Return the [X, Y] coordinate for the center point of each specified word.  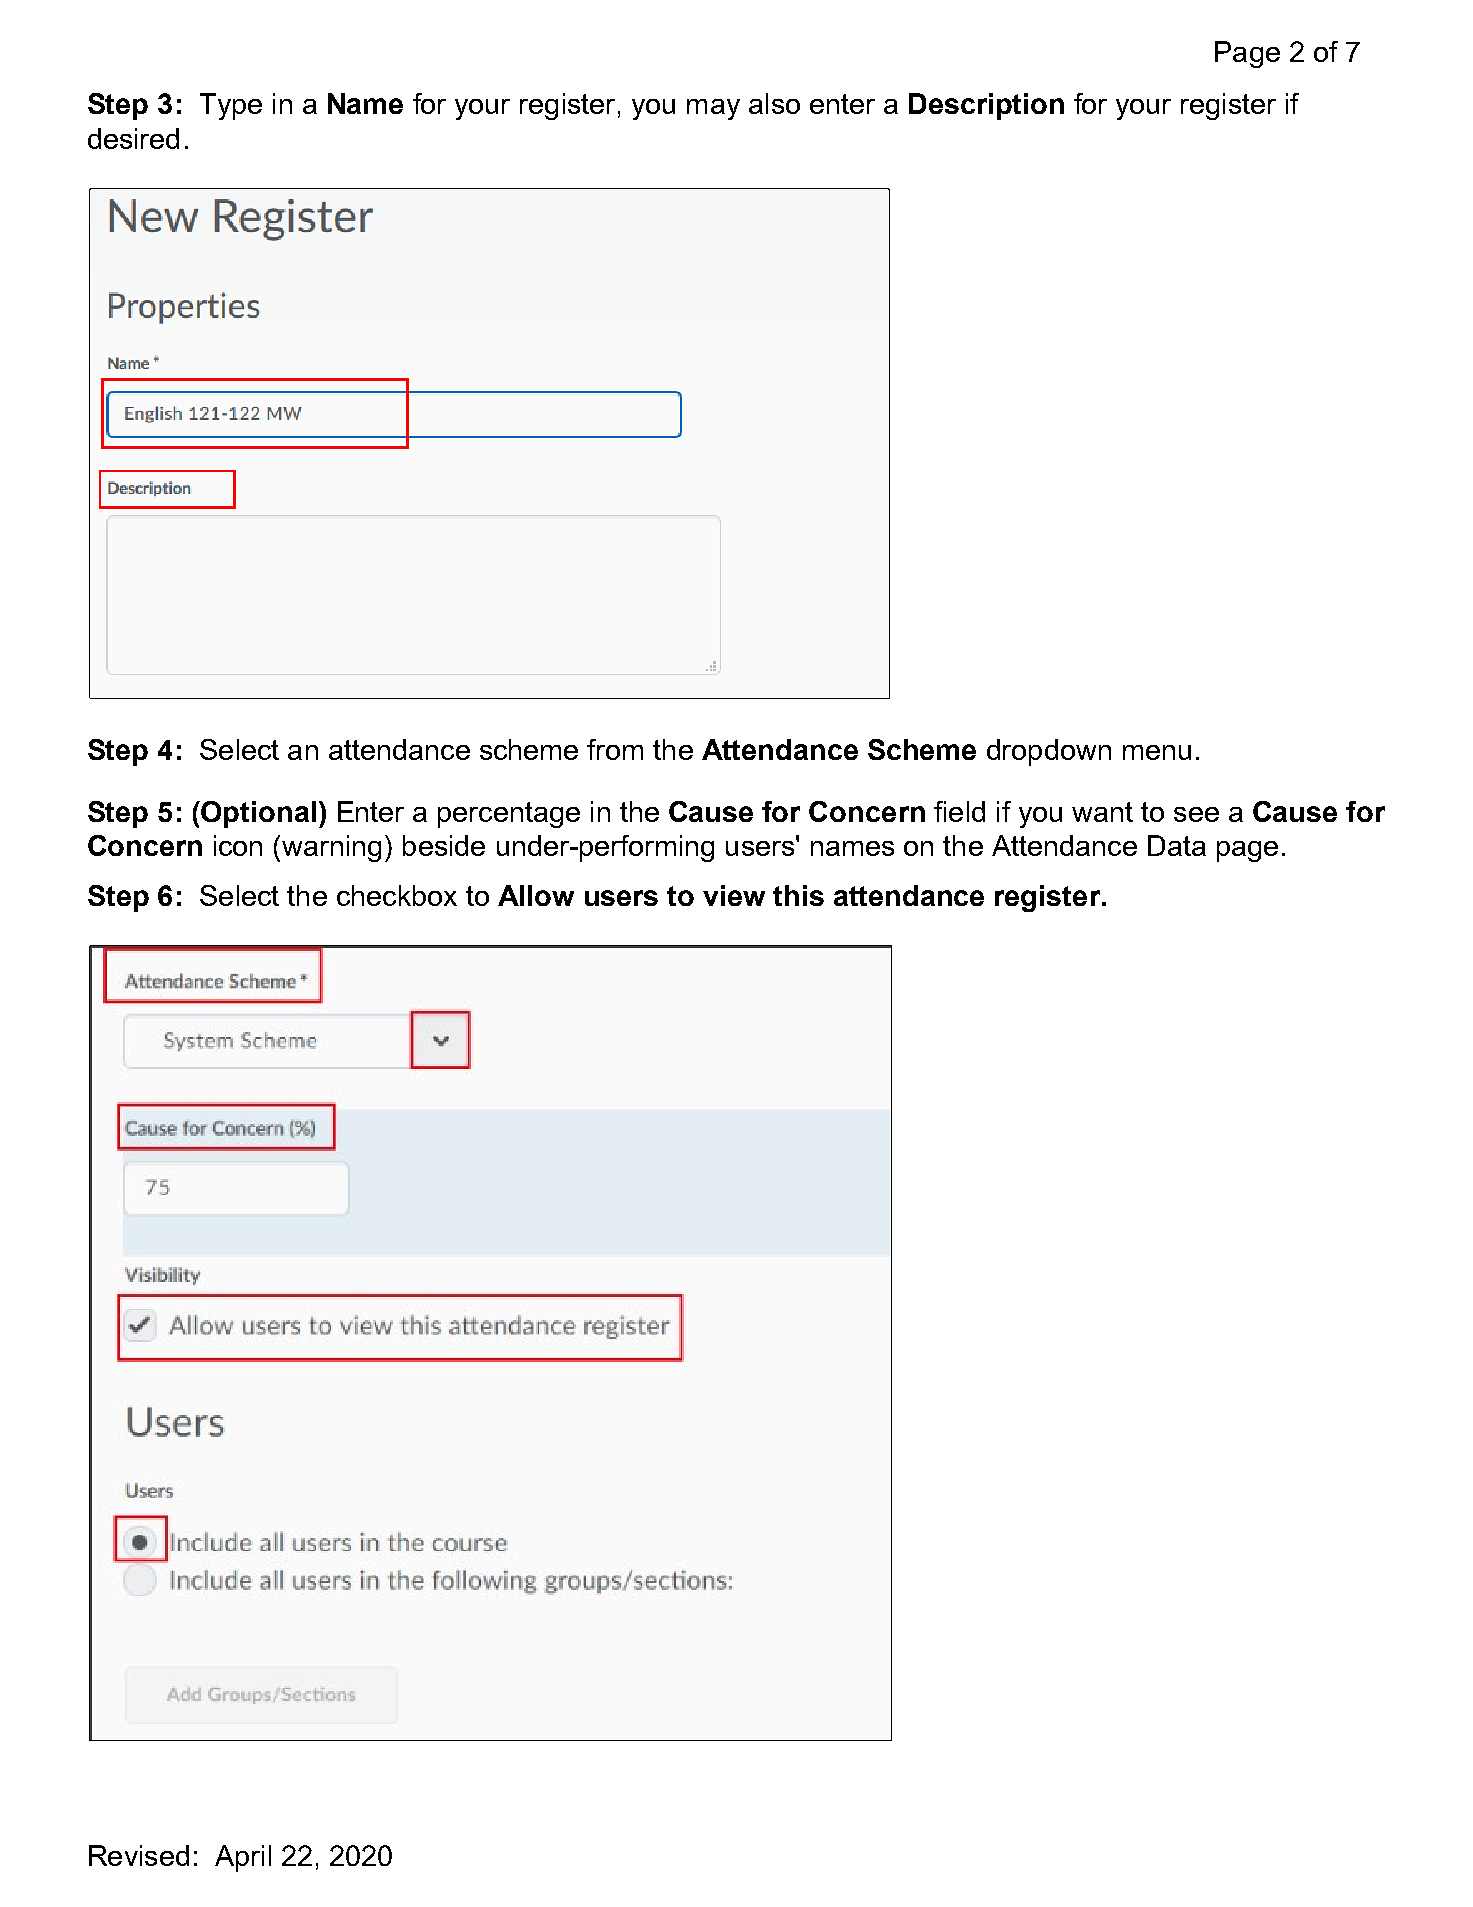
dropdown [1049, 752]
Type [231, 106]
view [734, 895]
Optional [258, 814]
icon [238, 845]
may [713, 109]
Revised [139, 1855]
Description [986, 106]
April [243, 1858]
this [798, 895]
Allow [536, 895]
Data [1177, 845]
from [615, 749]
